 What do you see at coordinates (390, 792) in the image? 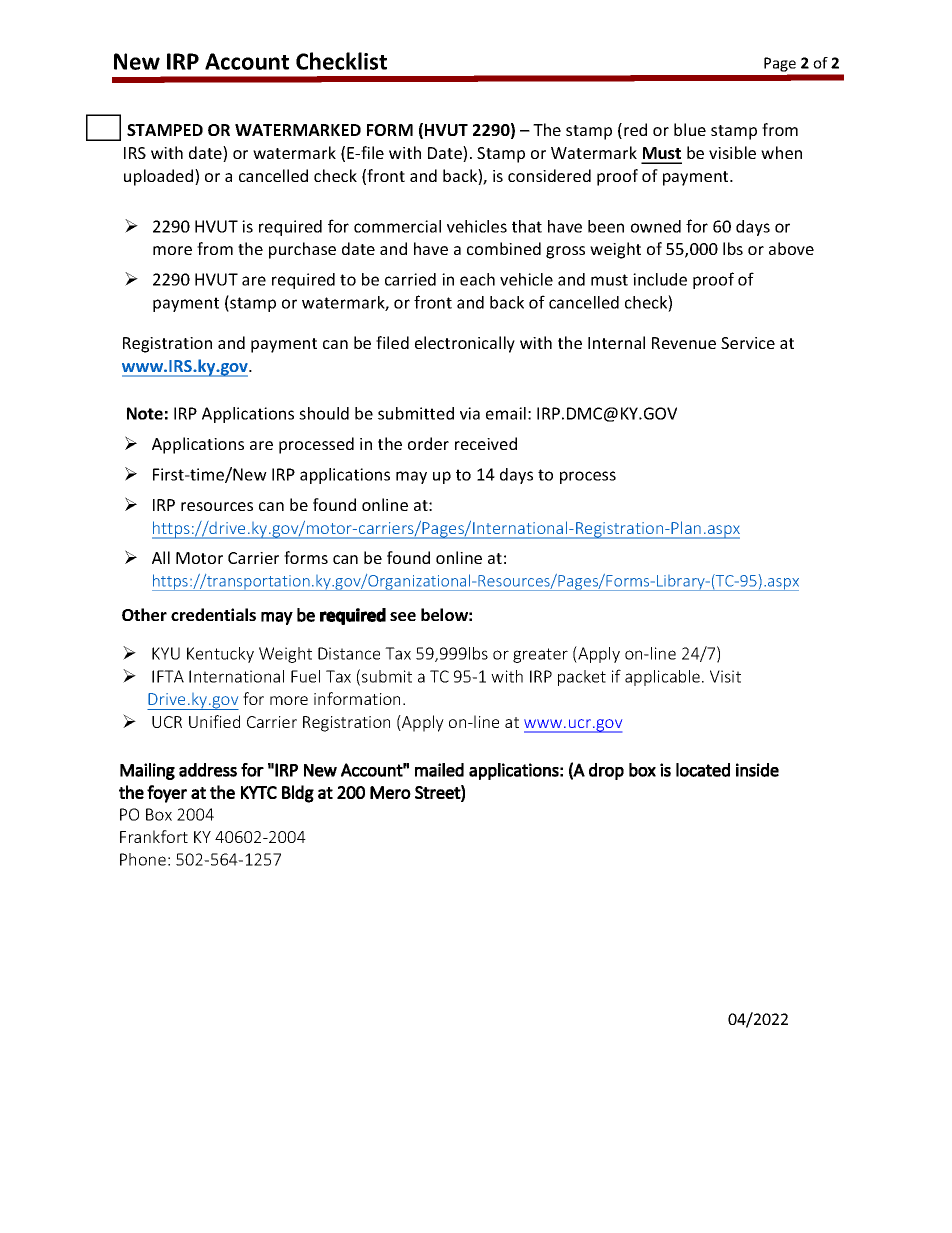
I see `Mero` at bounding box center [390, 792].
